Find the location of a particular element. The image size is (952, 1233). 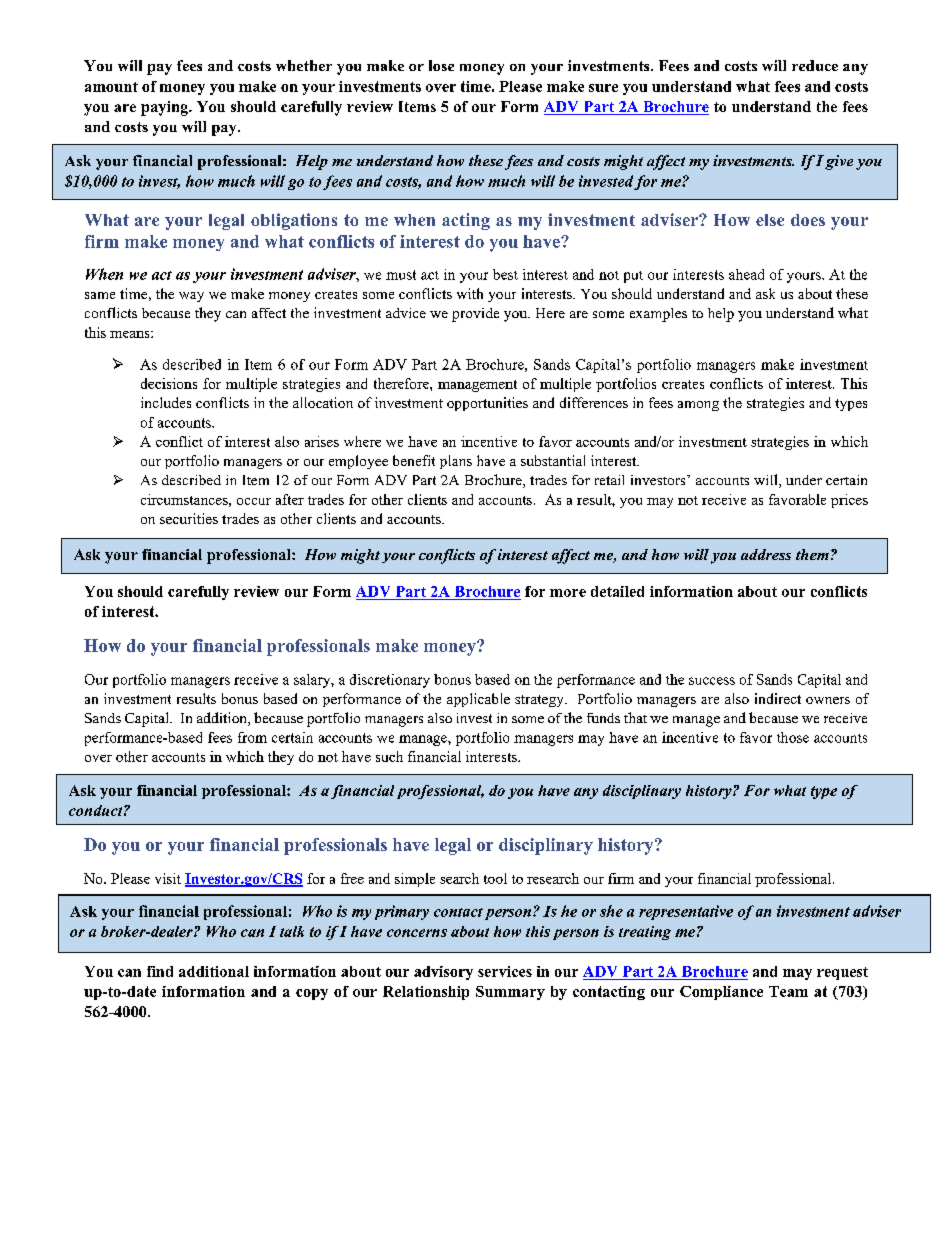

find is located at coordinates (160, 971).
